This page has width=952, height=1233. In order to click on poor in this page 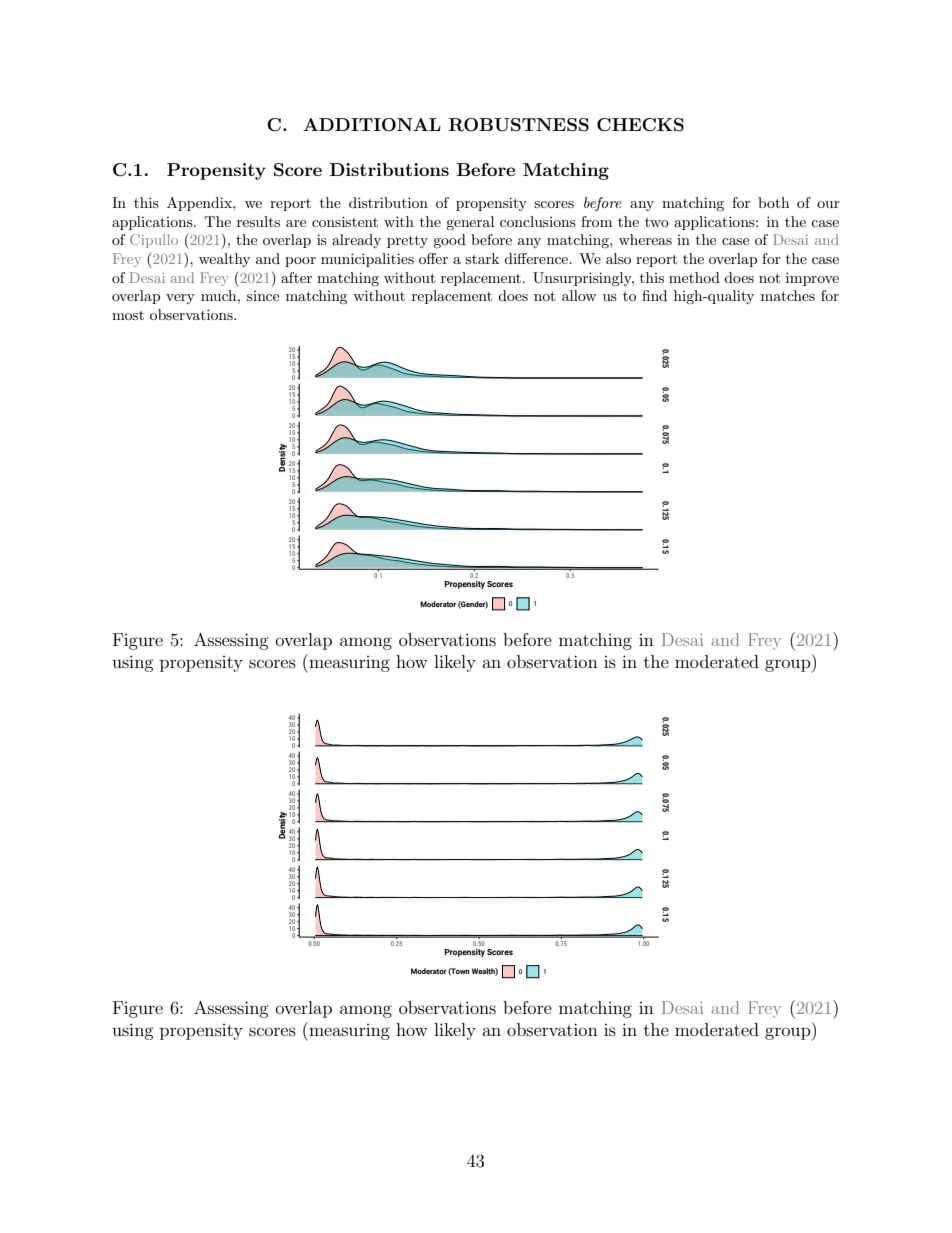, I will do `click(300, 262)`.
